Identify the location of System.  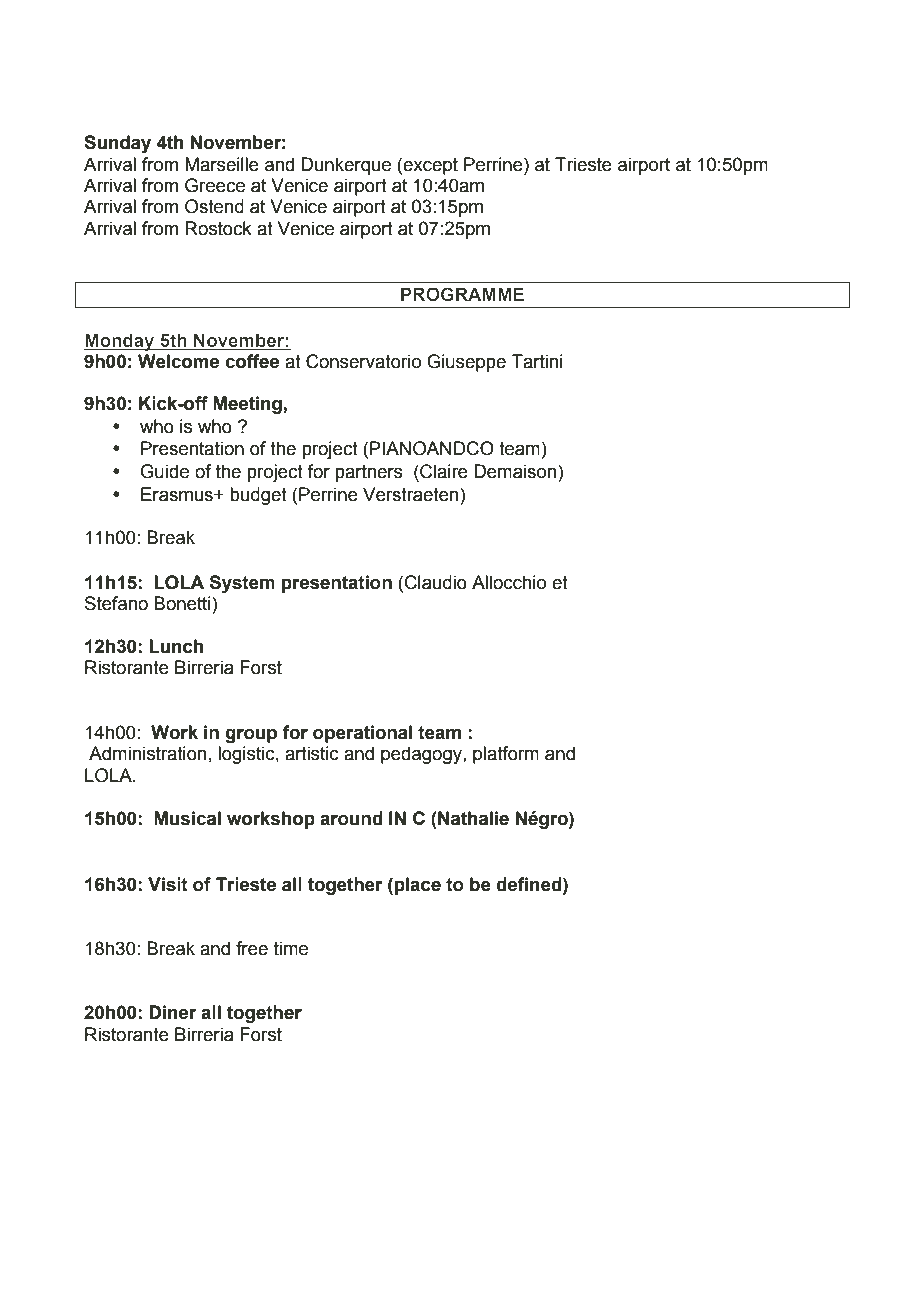
(242, 584).
